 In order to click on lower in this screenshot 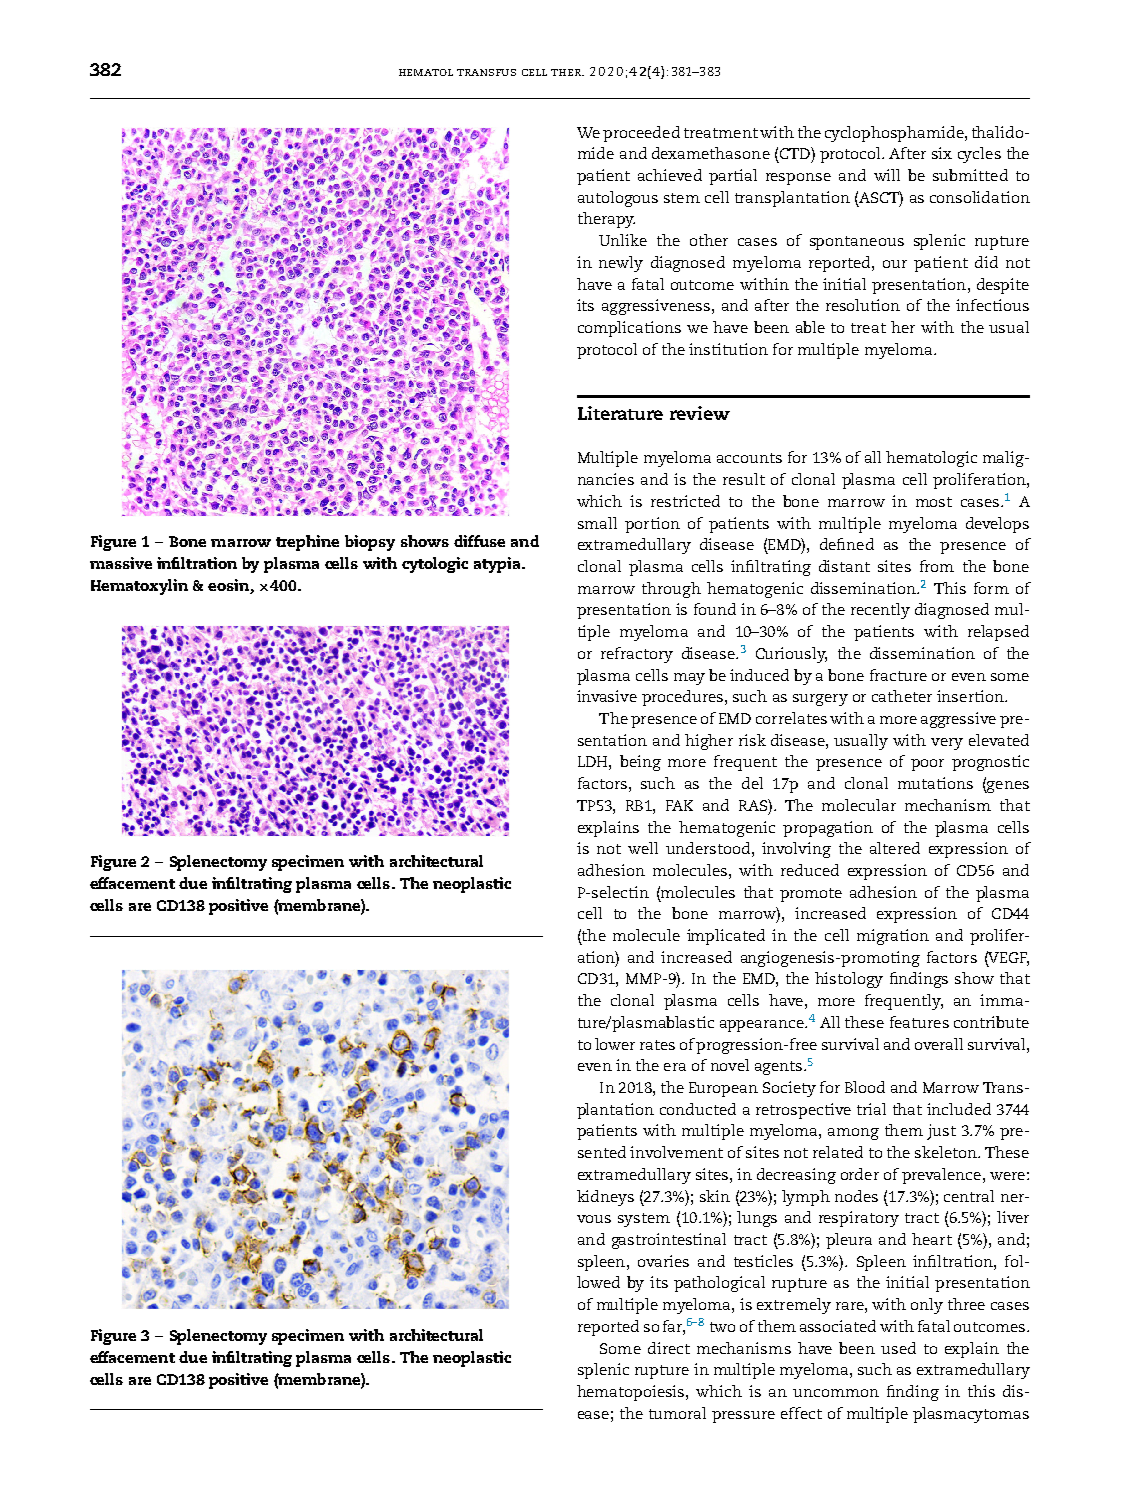, I will do `click(615, 1044)`.
